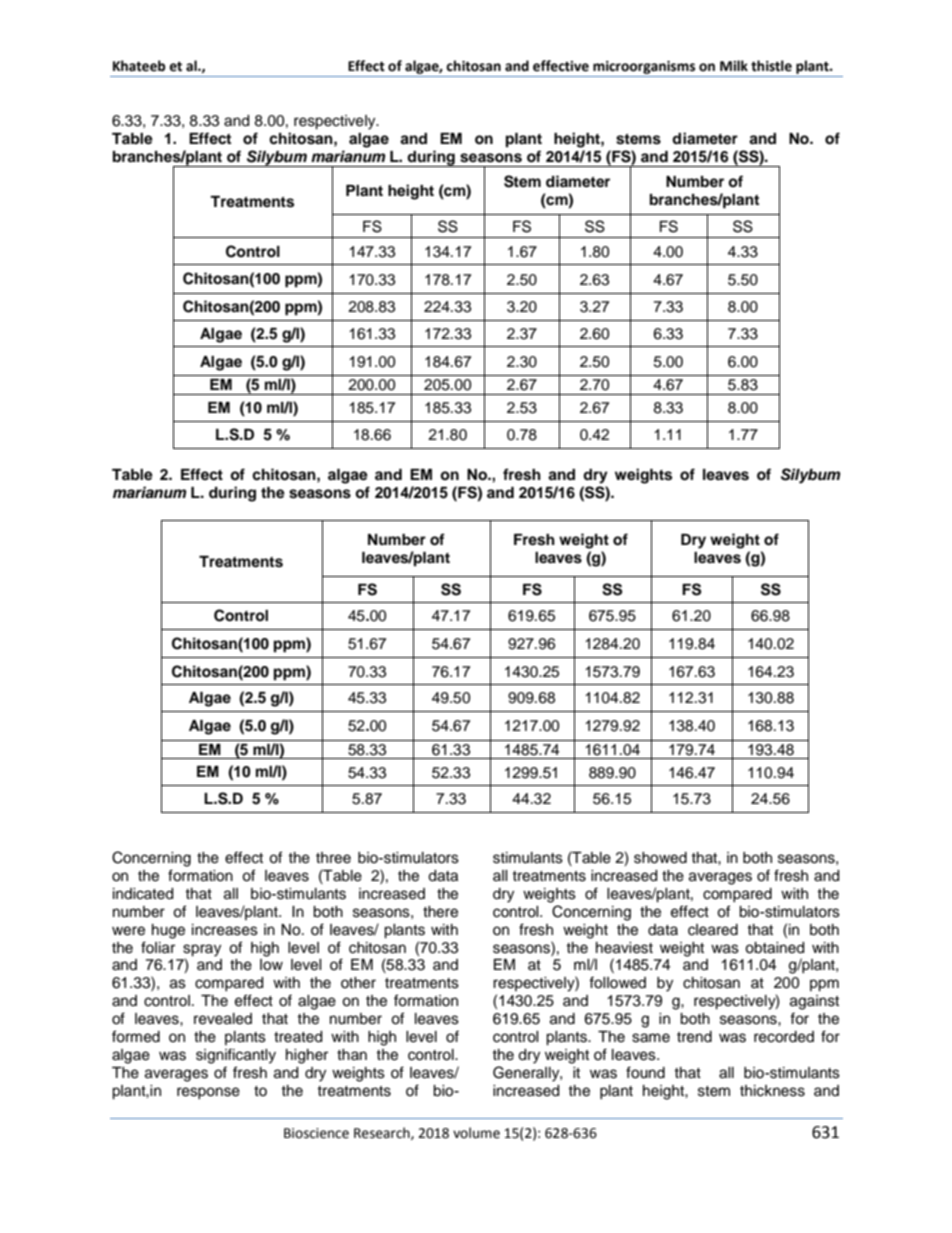 The height and width of the screenshot is (1233, 952). Describe the element at coordinates (143, 894) in the screenshot. I see `indicated` at that location.
